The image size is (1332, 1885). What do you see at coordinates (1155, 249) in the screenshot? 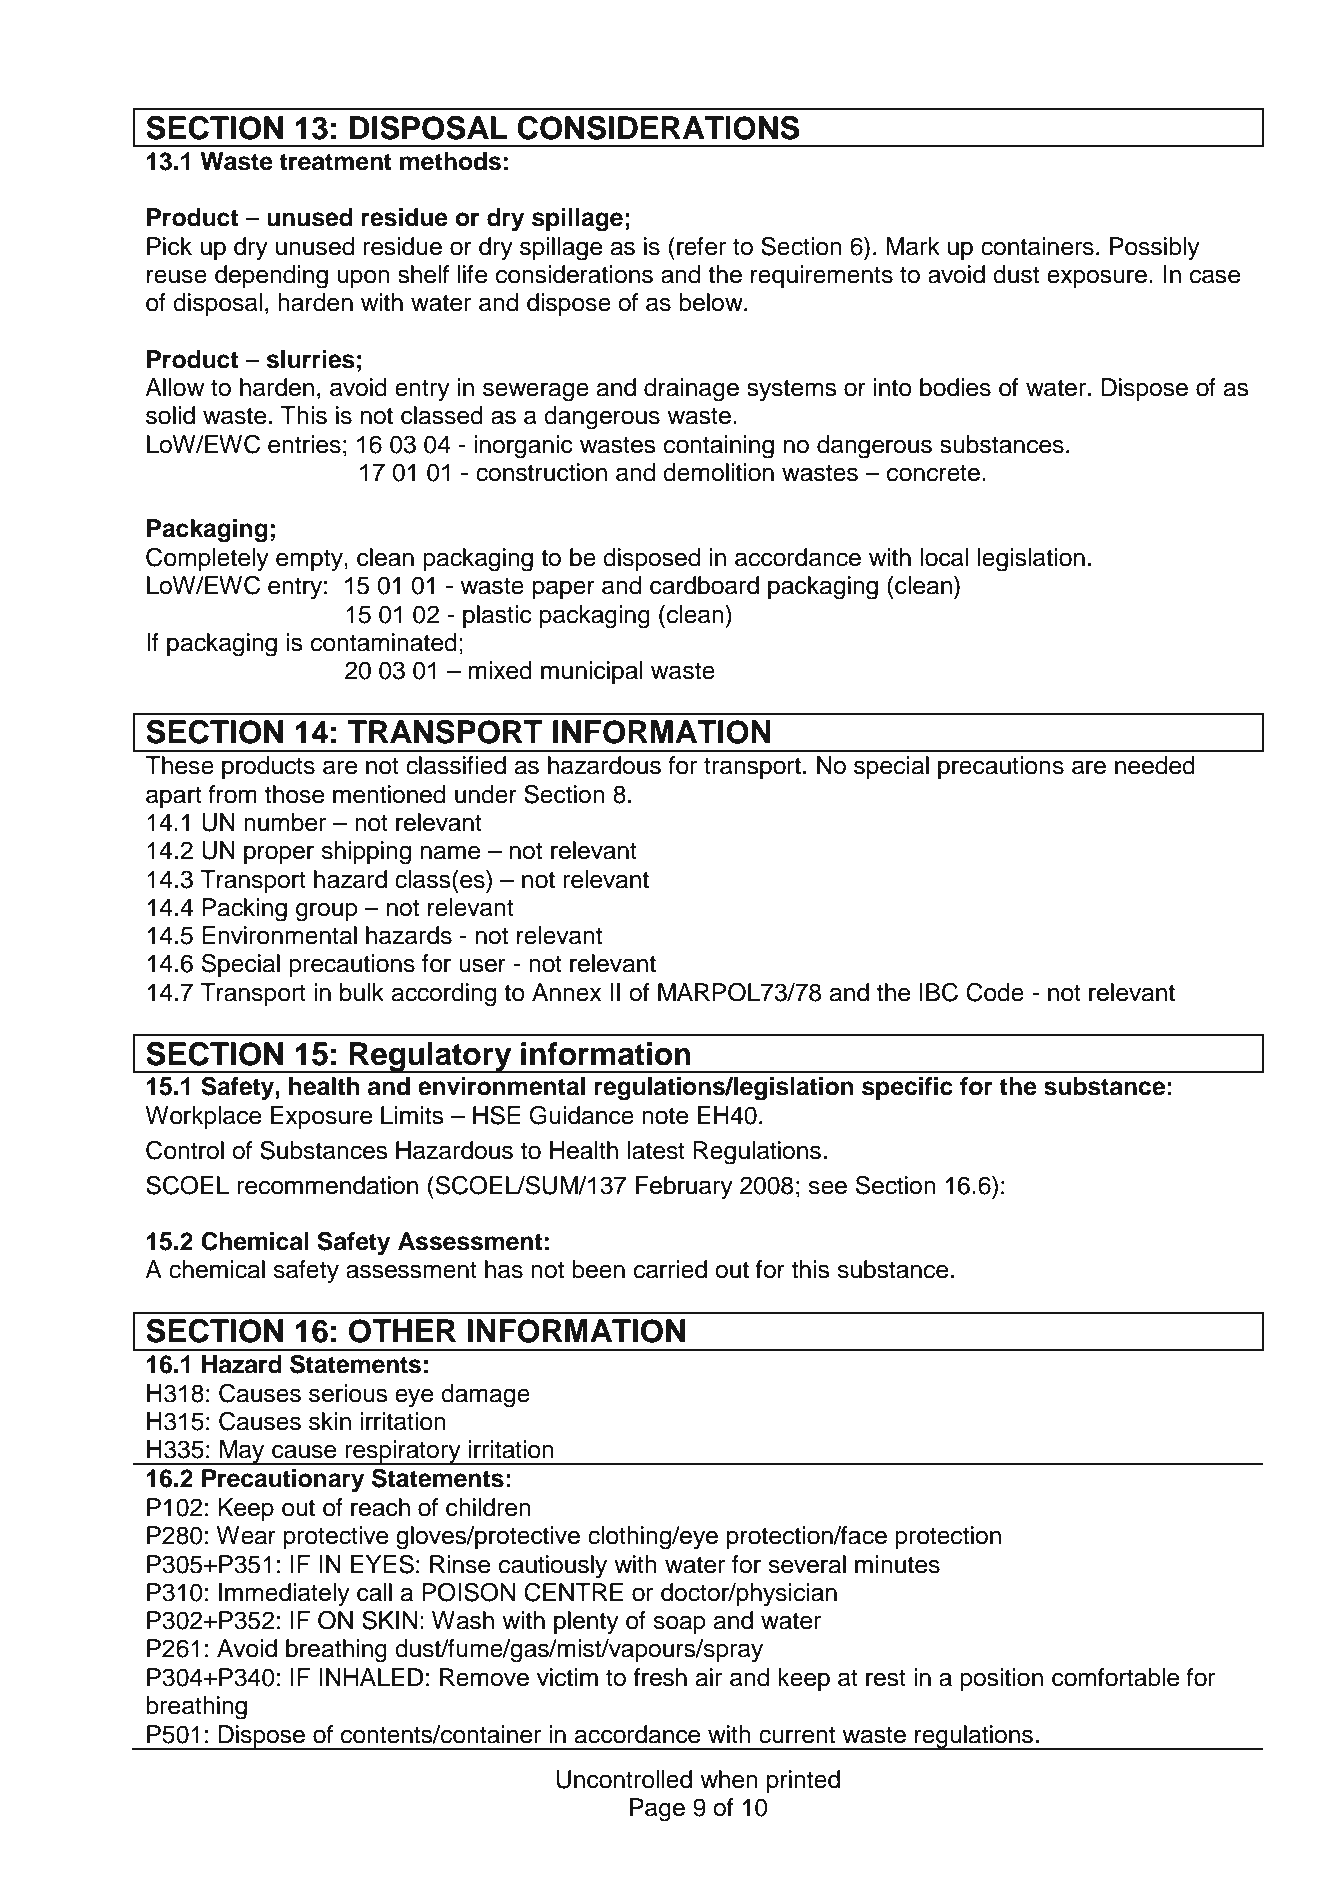
I see `Possibly` at bounding box center [1155, 249].
